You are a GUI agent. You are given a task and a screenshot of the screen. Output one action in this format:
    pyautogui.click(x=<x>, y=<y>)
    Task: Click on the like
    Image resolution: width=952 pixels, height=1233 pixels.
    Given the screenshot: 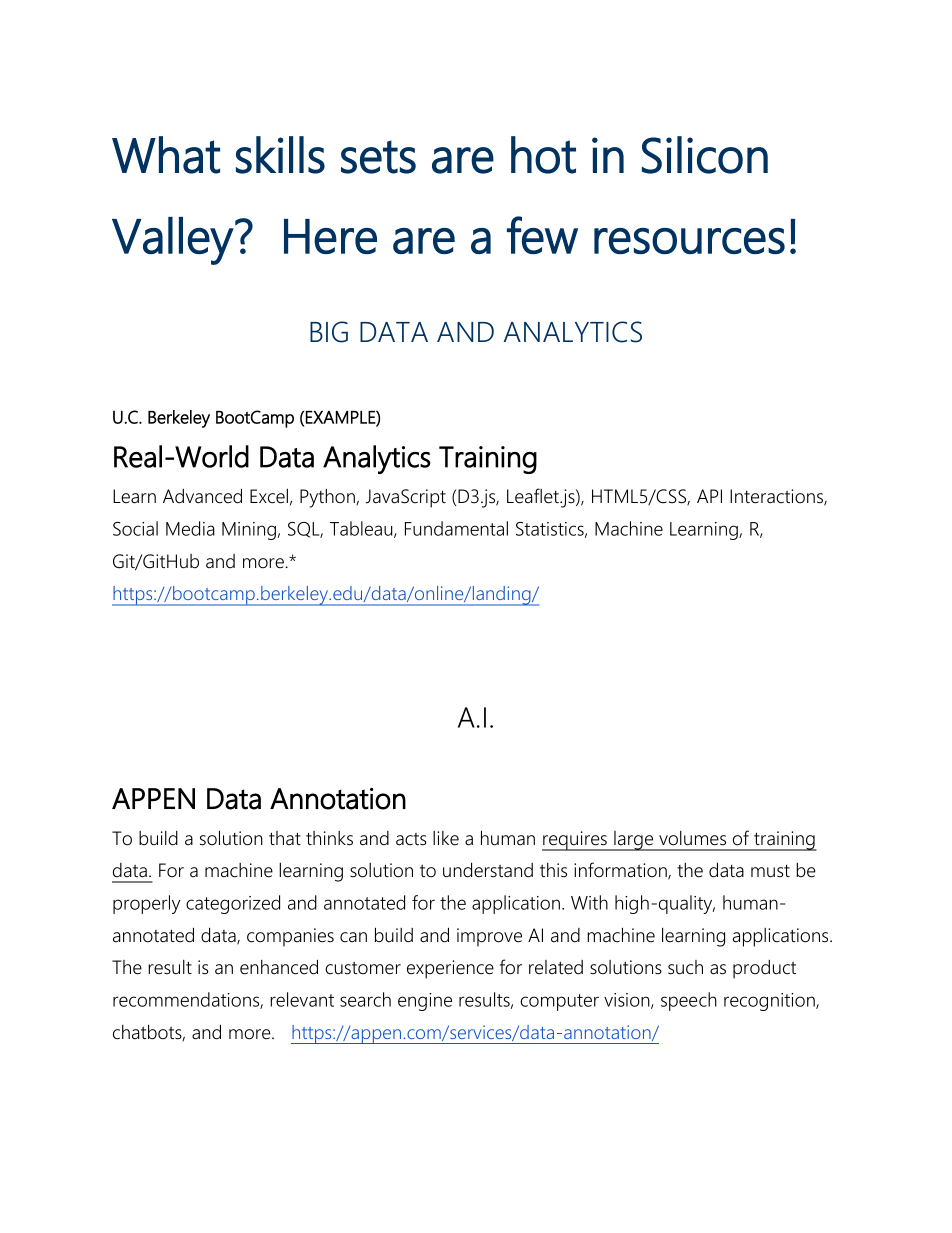 What is the action you would take?
    pyautogui.click(x=446, y=838)
